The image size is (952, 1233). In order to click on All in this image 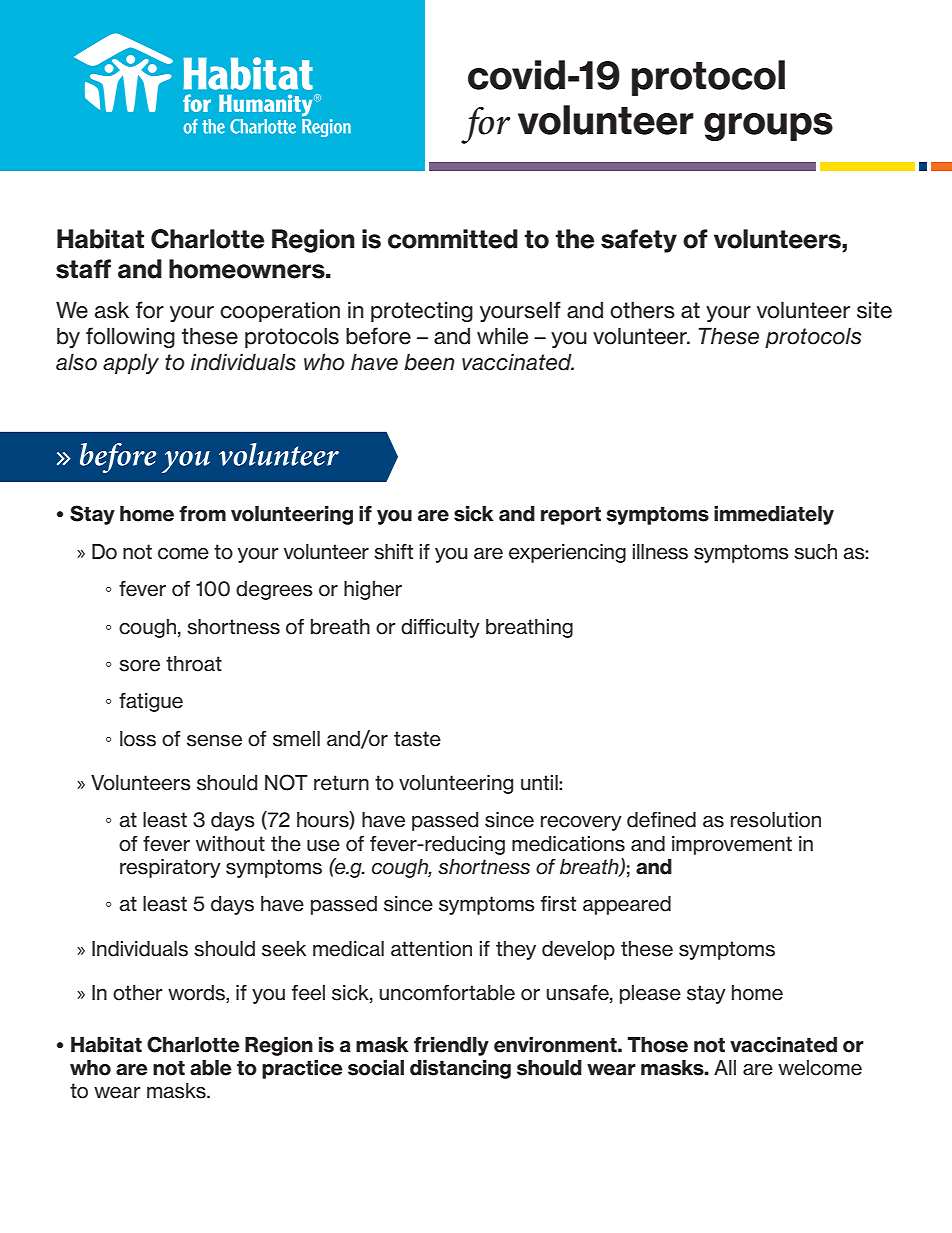, I will do `click(725, 1067)`.
